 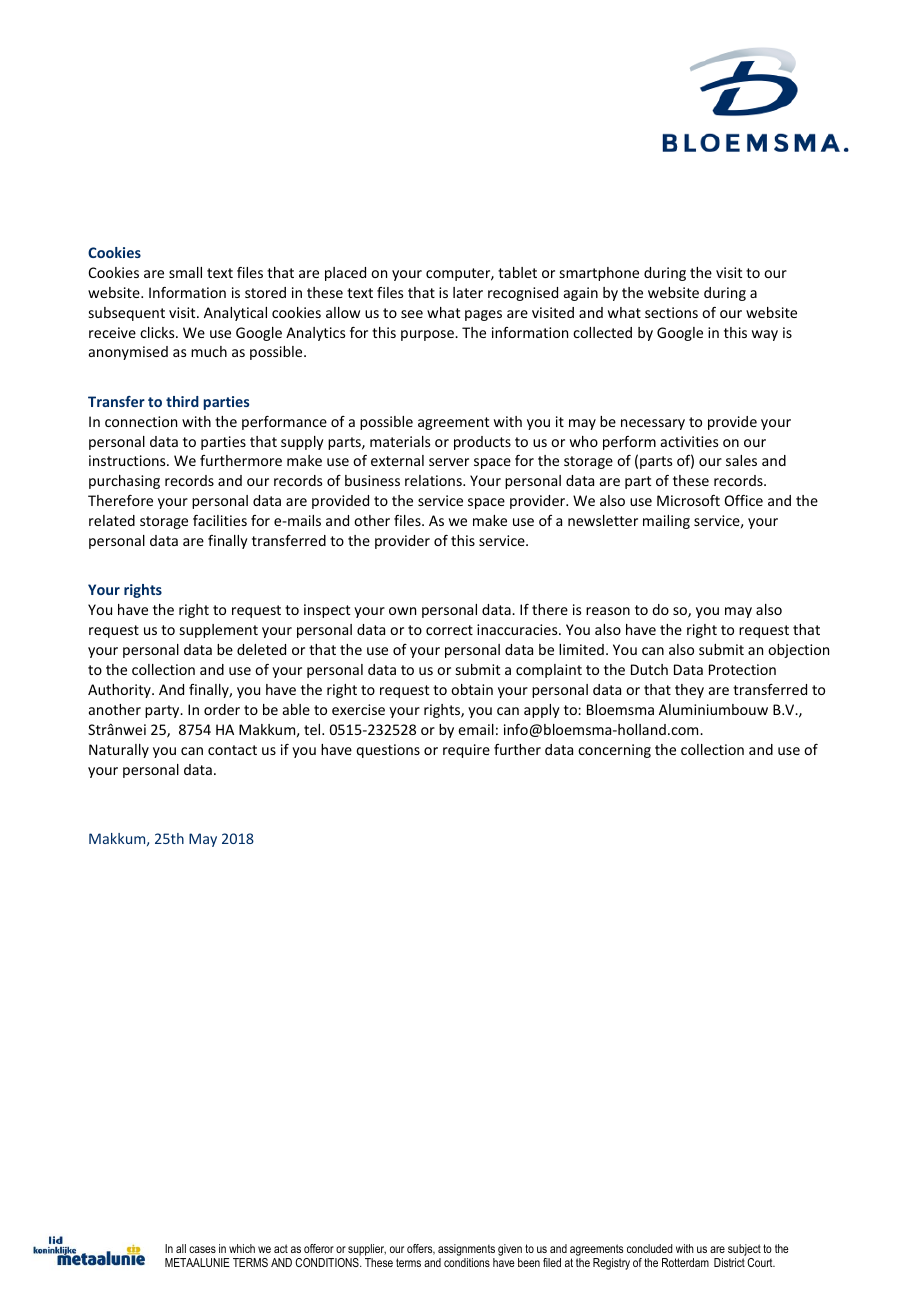 What do you see at coordinates (185, 272) in the screenshot?
I see `small` at bounding box center [185, 272].
